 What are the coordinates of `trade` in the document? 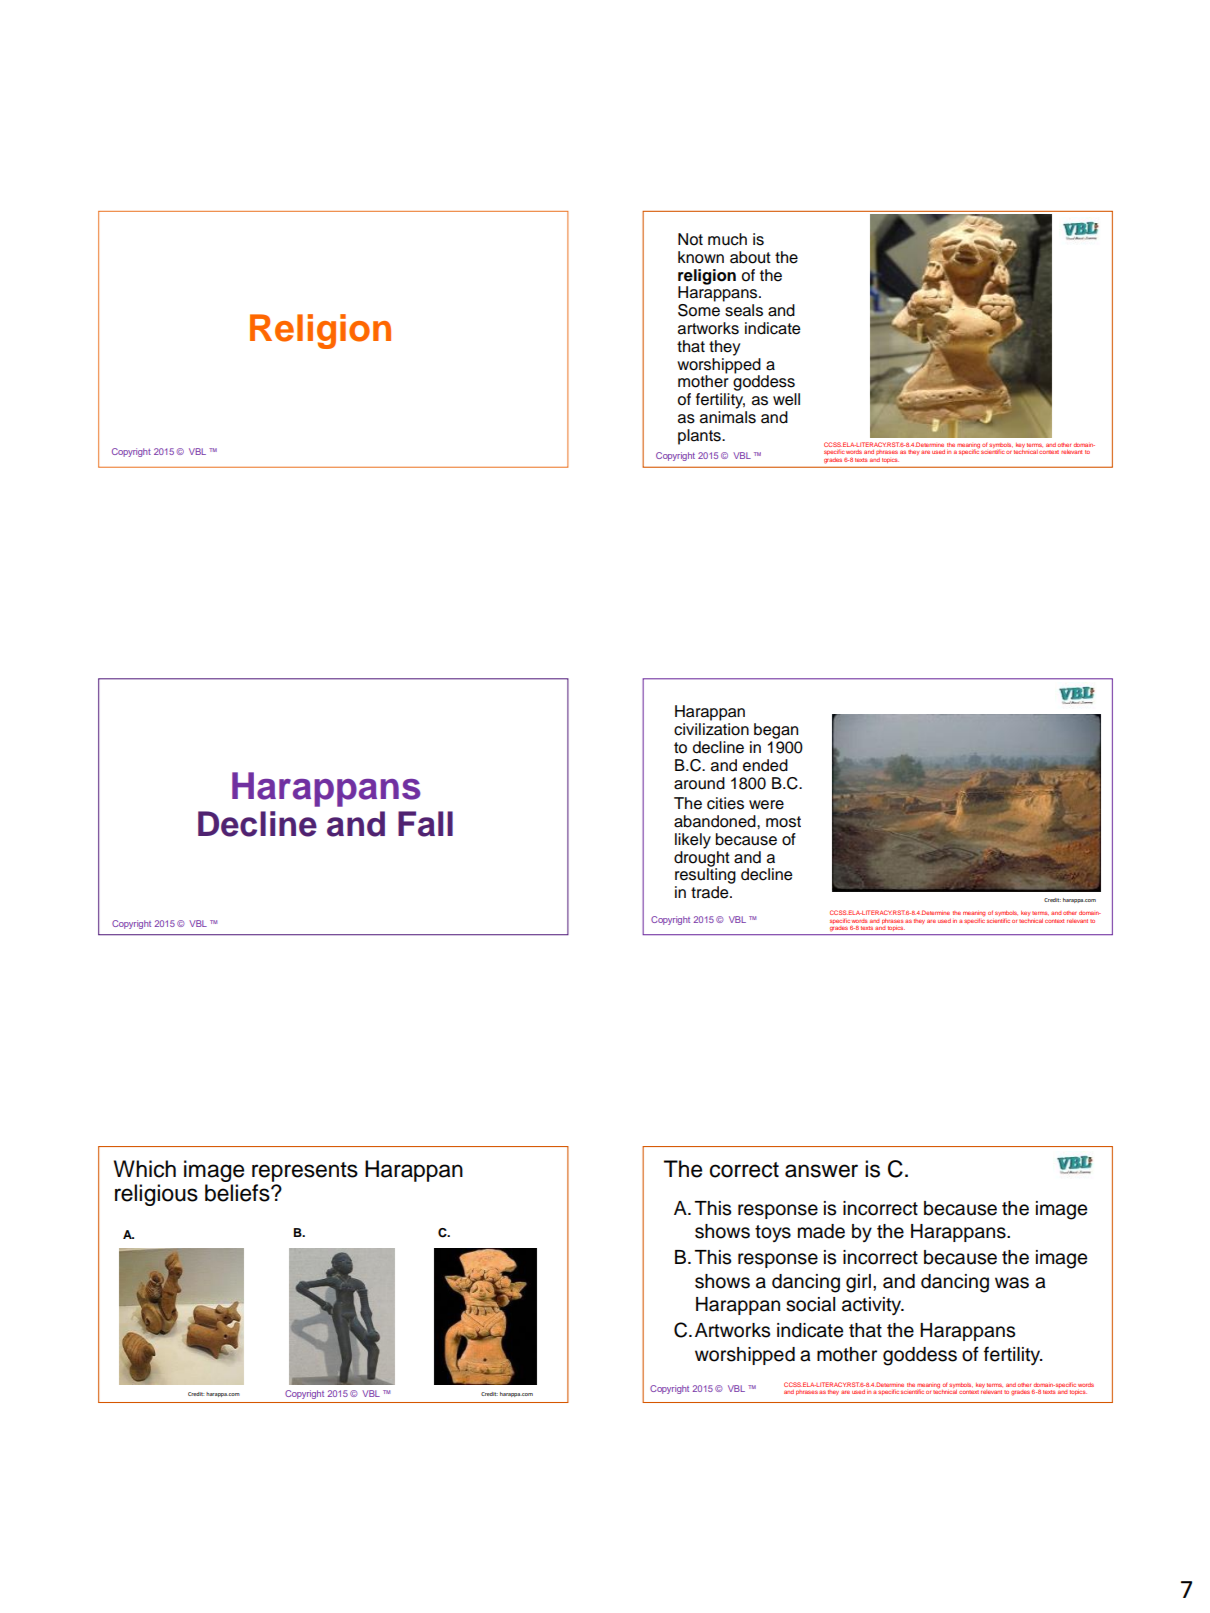 It's located at (711, 892).
